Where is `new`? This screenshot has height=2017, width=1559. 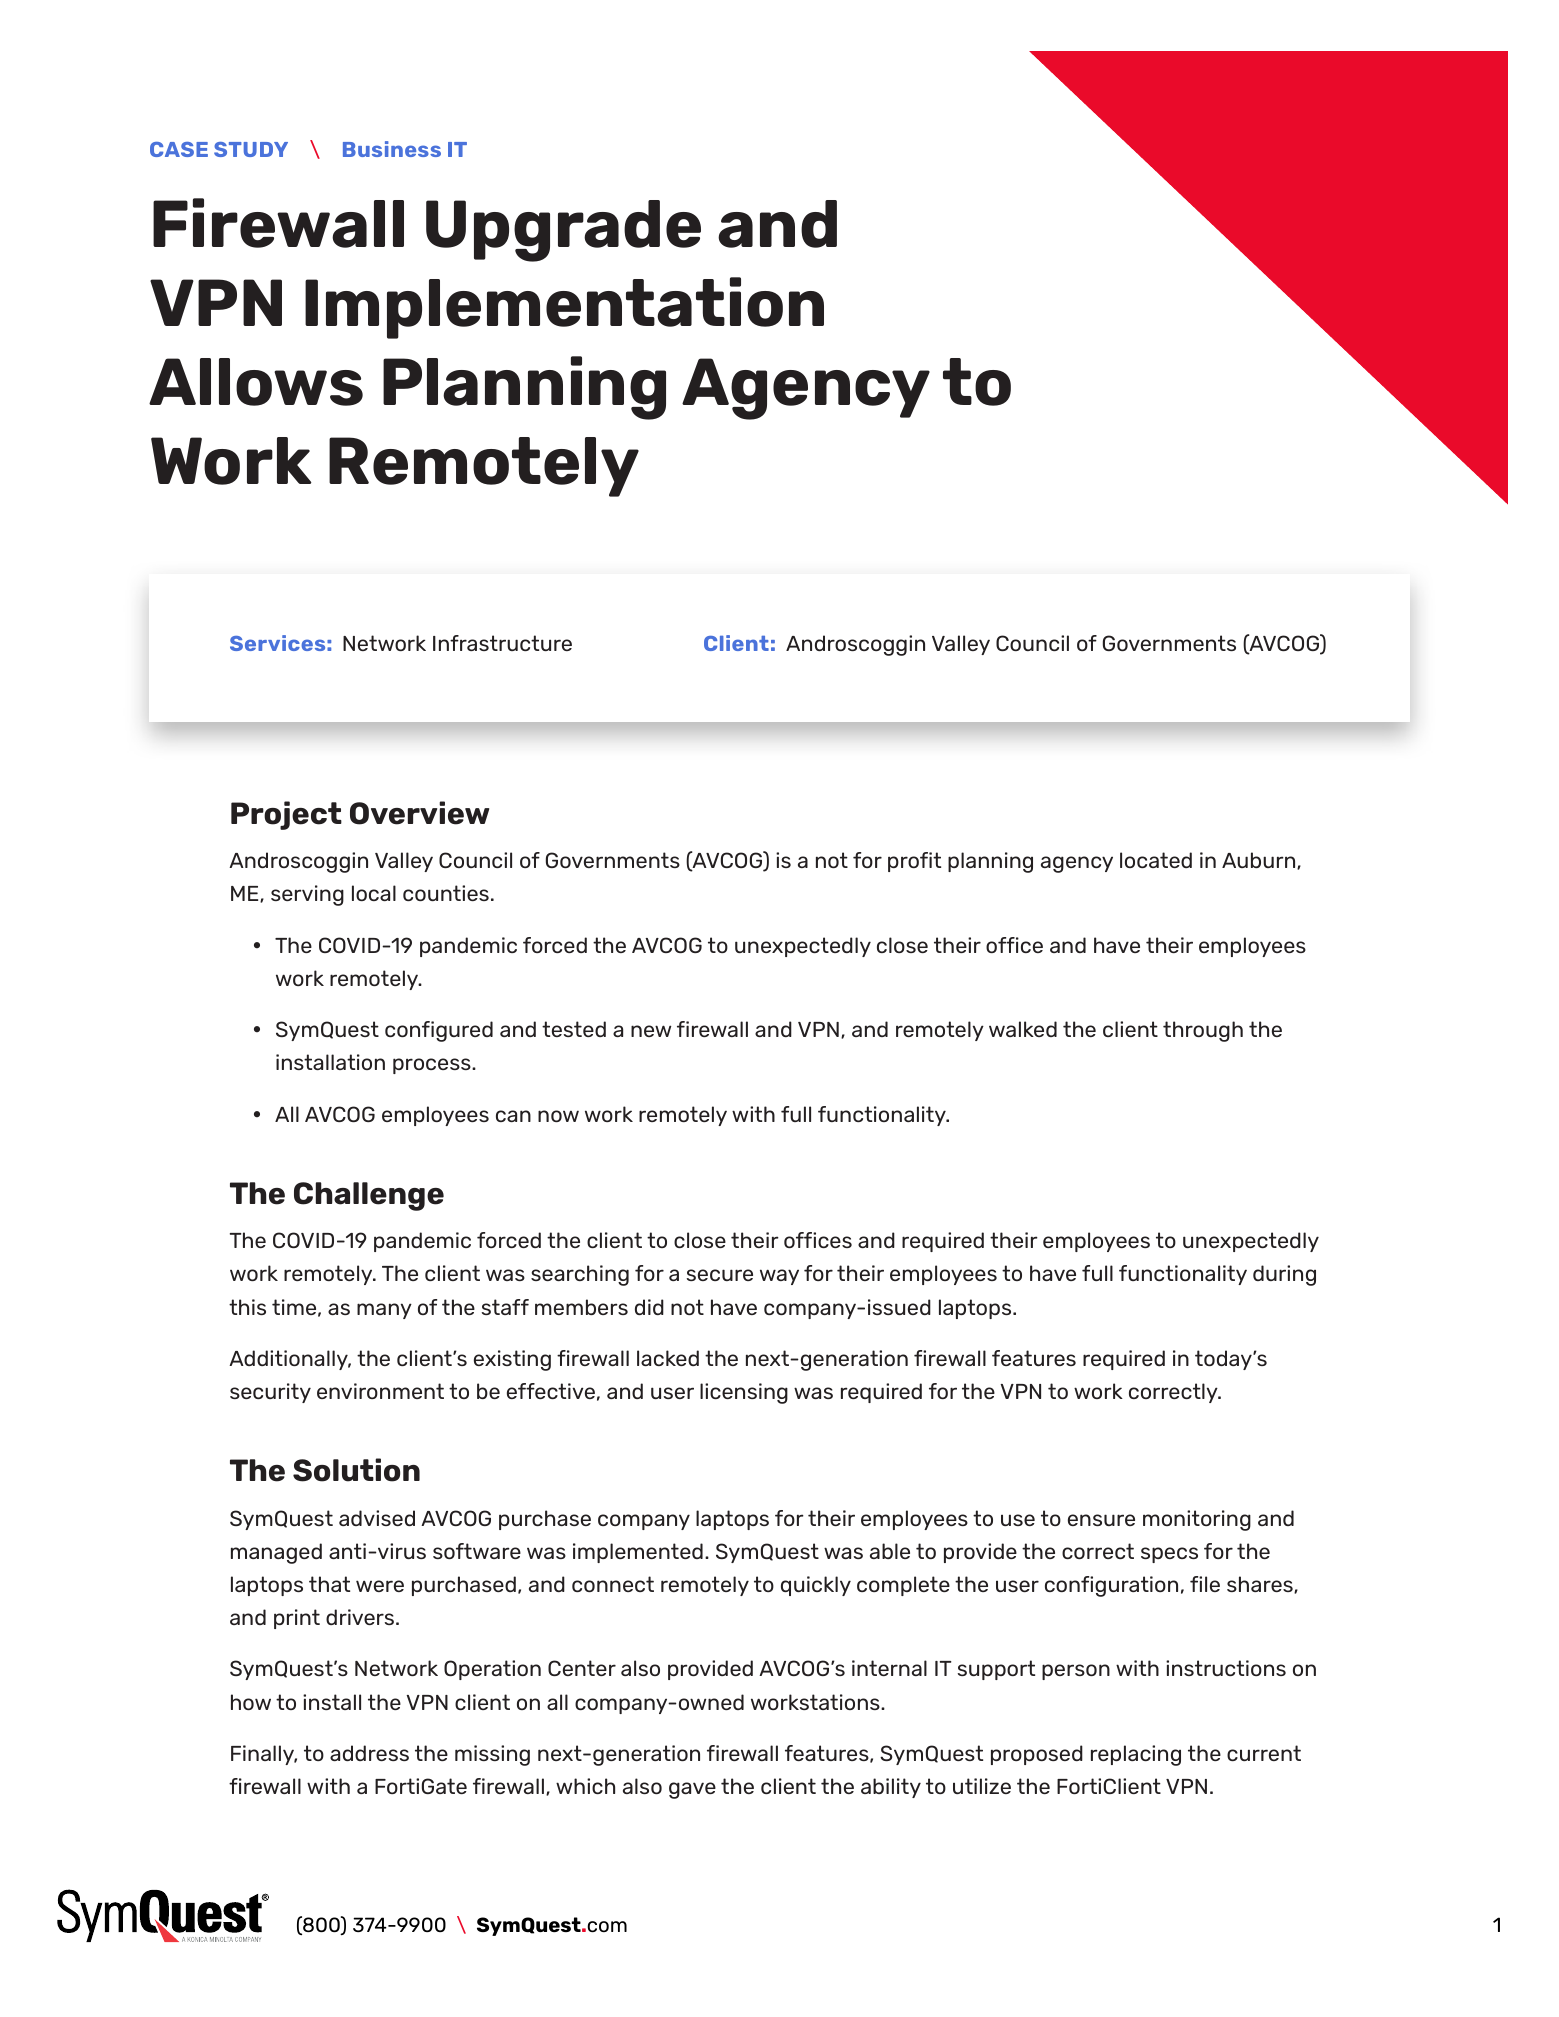 new is located at coordinates (651, 1031).
